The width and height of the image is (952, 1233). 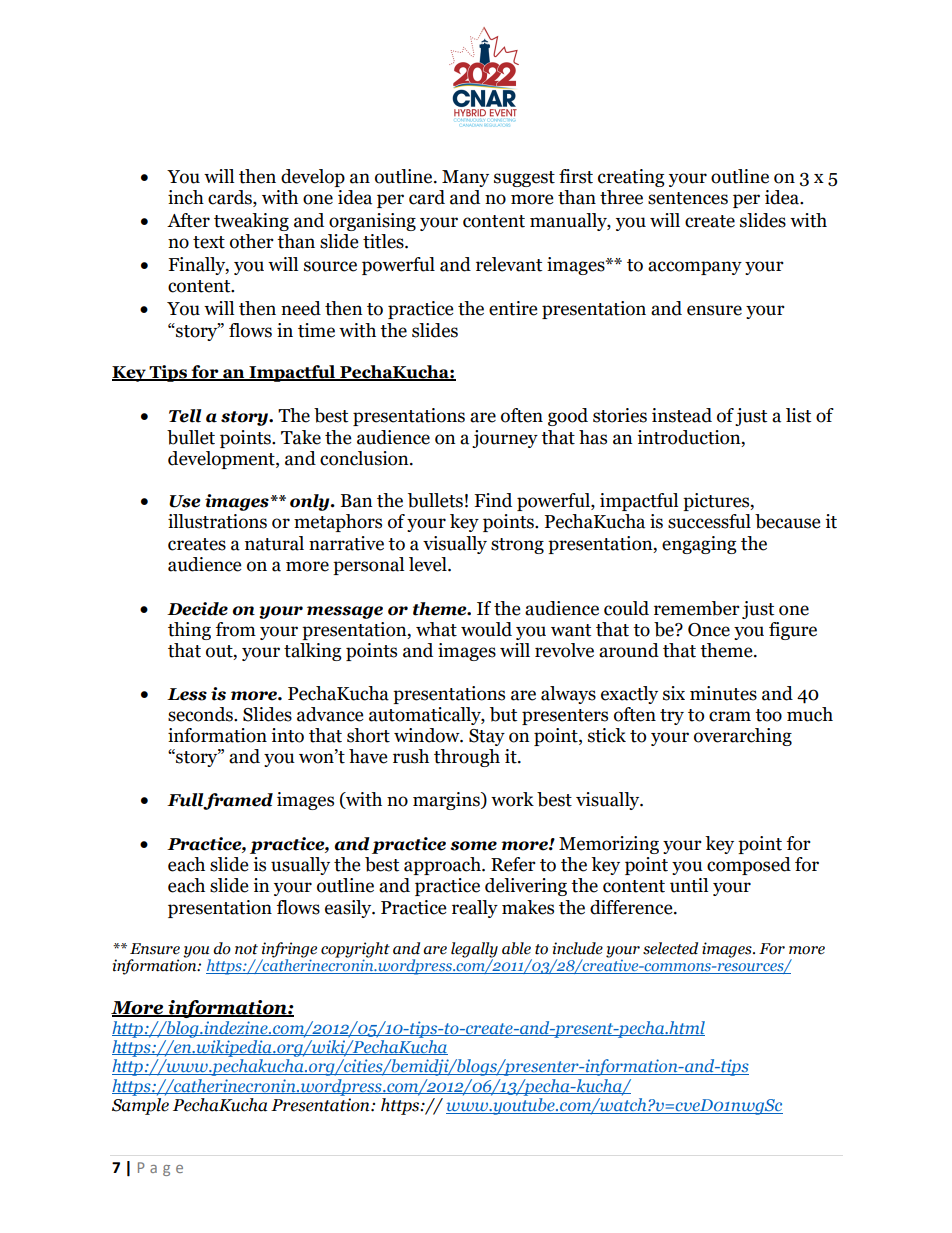 I want to click on Page, so click(x=160, y=1169).
